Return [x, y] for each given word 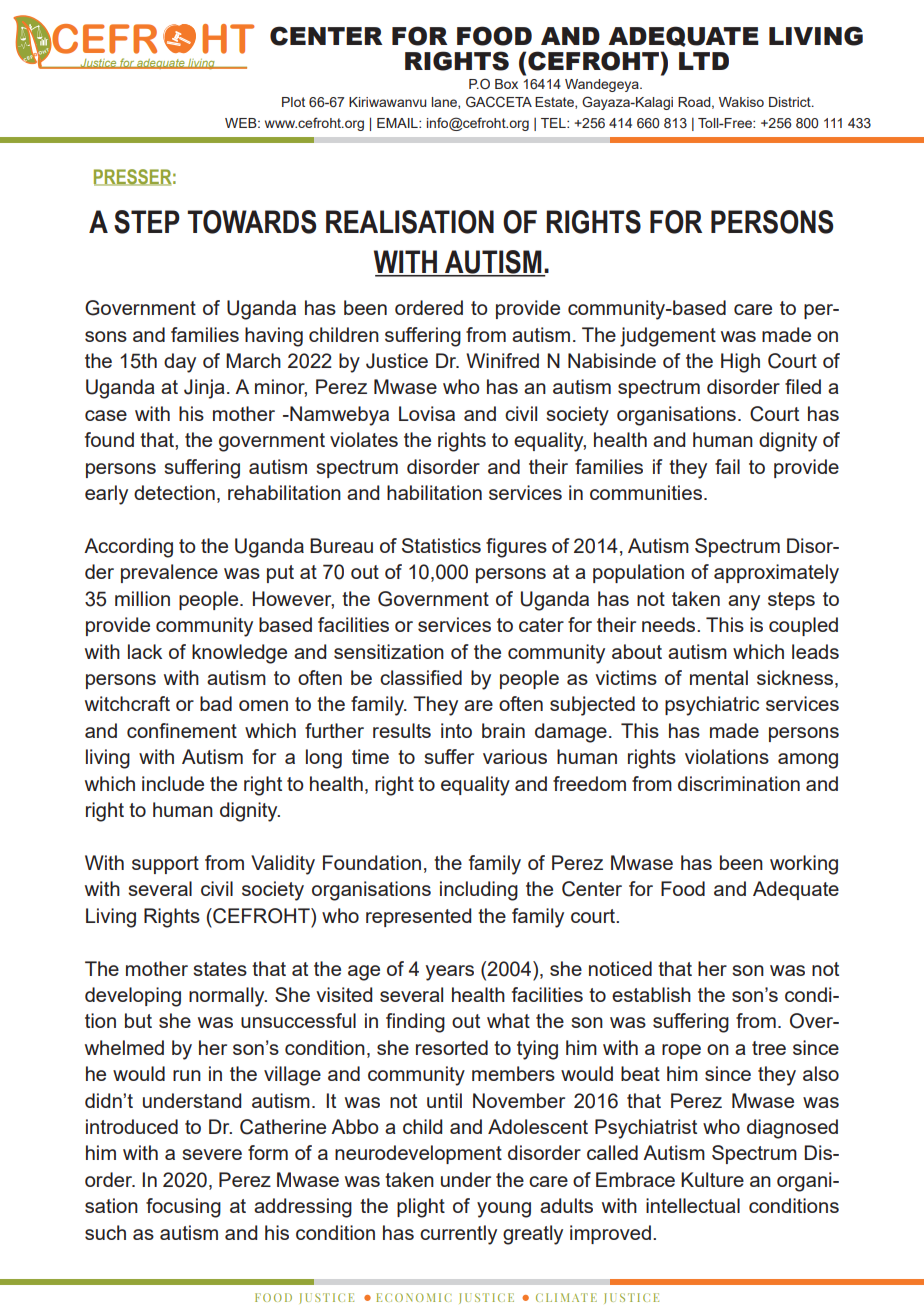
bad [216, 703]
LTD [704, 61]
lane [445, 103]
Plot [293, 102]
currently [458, 1235]
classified [421, 677]
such [105, 1232]
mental [719, 677]
